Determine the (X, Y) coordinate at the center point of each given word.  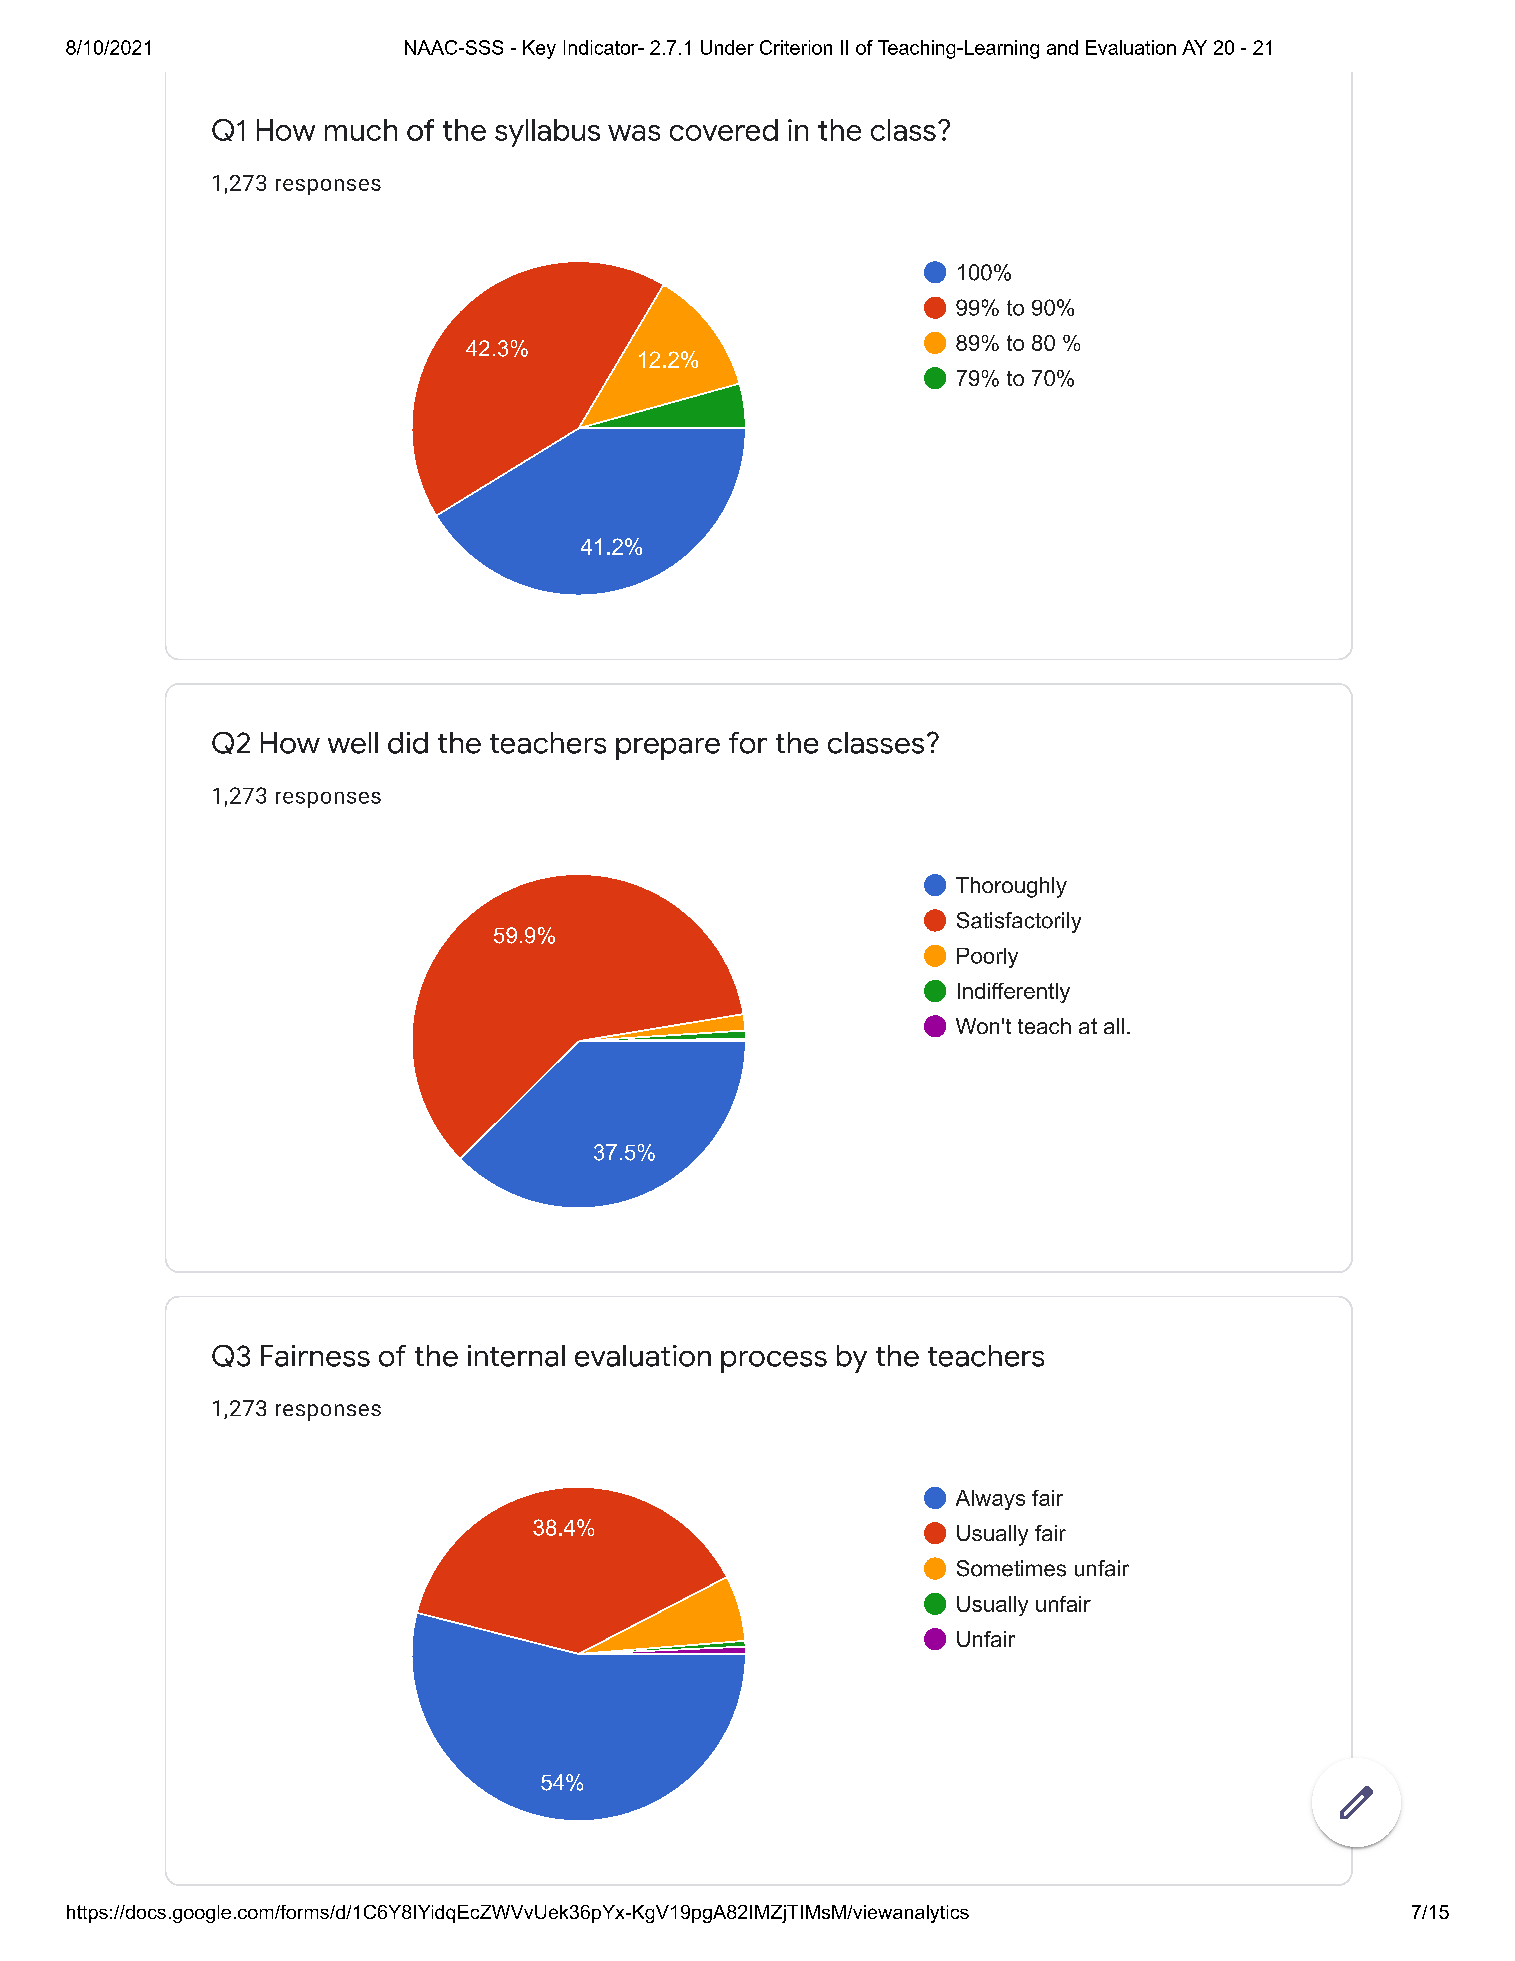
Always (990, 1500)
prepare (668, 749)
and (1062, 47)
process (774, 1362)
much (361, 130)
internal (516, 1356)
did (408, 743)
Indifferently (1014, 993)
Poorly (987, 958)
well (353, 743)
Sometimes (1011, 1568)
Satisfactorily (1019, 922)
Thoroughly (1011, 887)
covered (724, 130)
